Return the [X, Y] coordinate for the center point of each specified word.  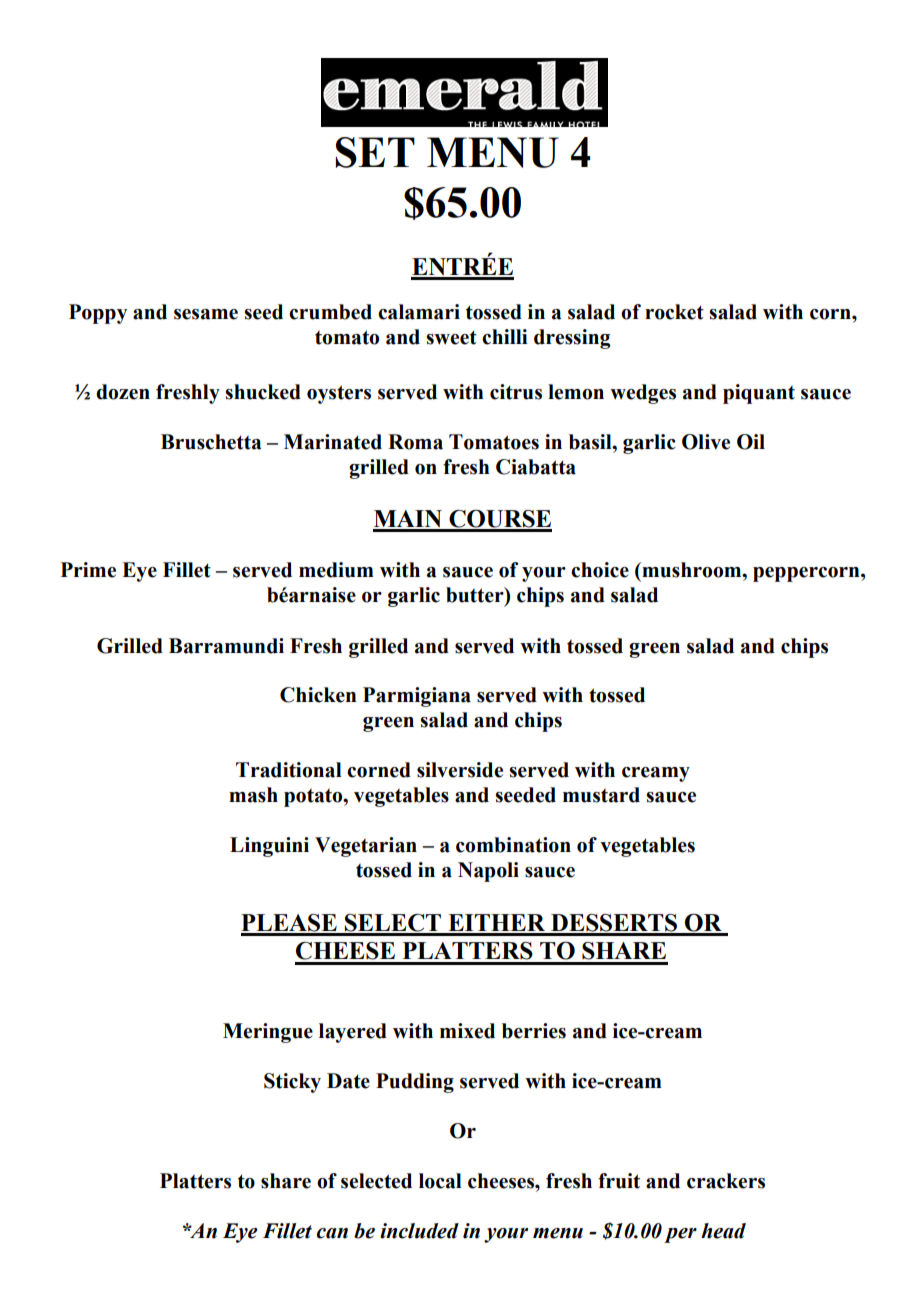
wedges [643, 394]
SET [375, 152]
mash [253, 795]
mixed [467, 1031]
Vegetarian [366, 847]
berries [534, 1031]
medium [336, 570]
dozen [123, 392]
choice [600, 570]
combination [513, 845]
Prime [88, 570]
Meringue [268, 1033]
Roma [415, 442]
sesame [206, 314]
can [332, 1233]
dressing [572, 339]
